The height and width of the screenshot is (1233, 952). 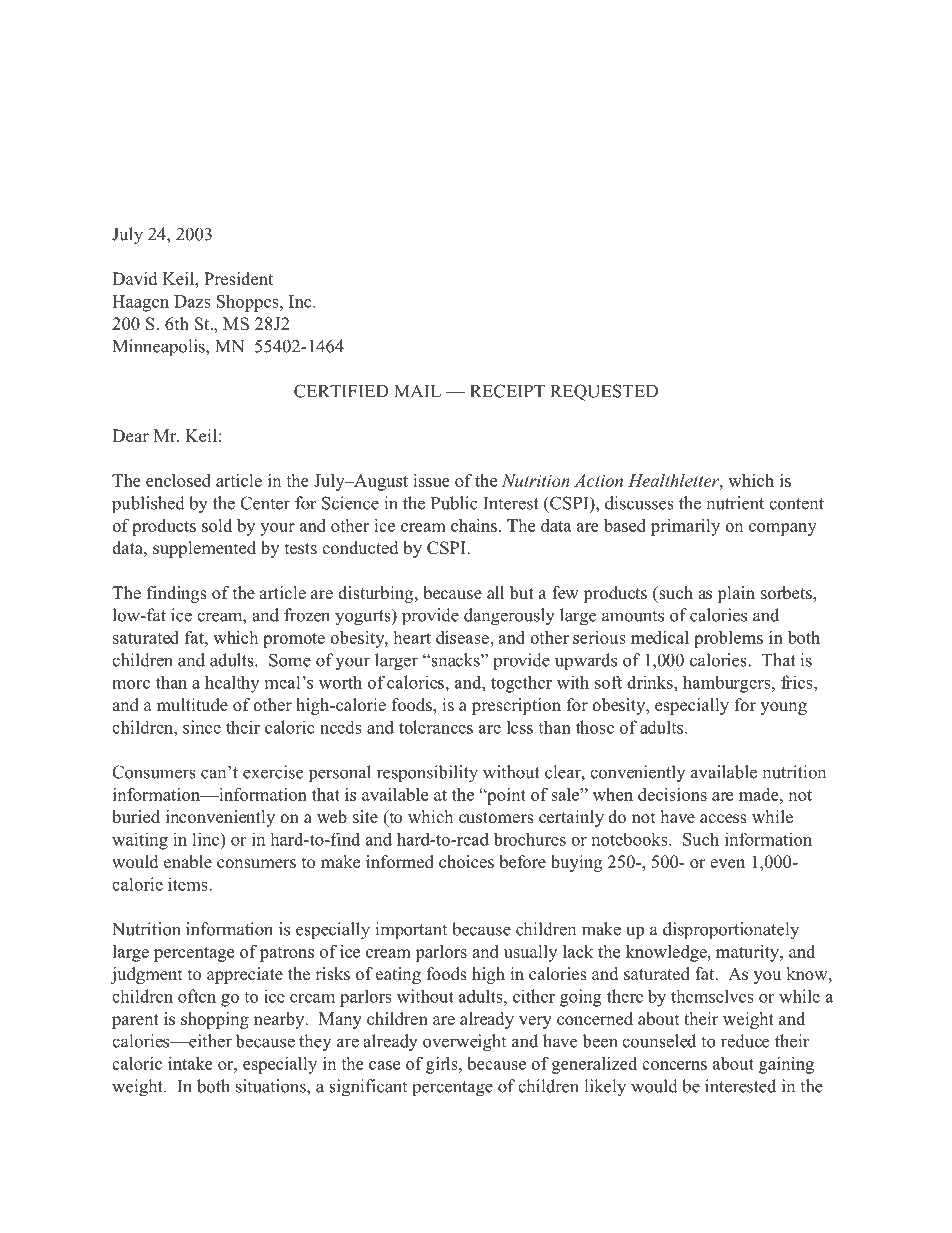 I want to click on together, so click(x=521, y=684).
